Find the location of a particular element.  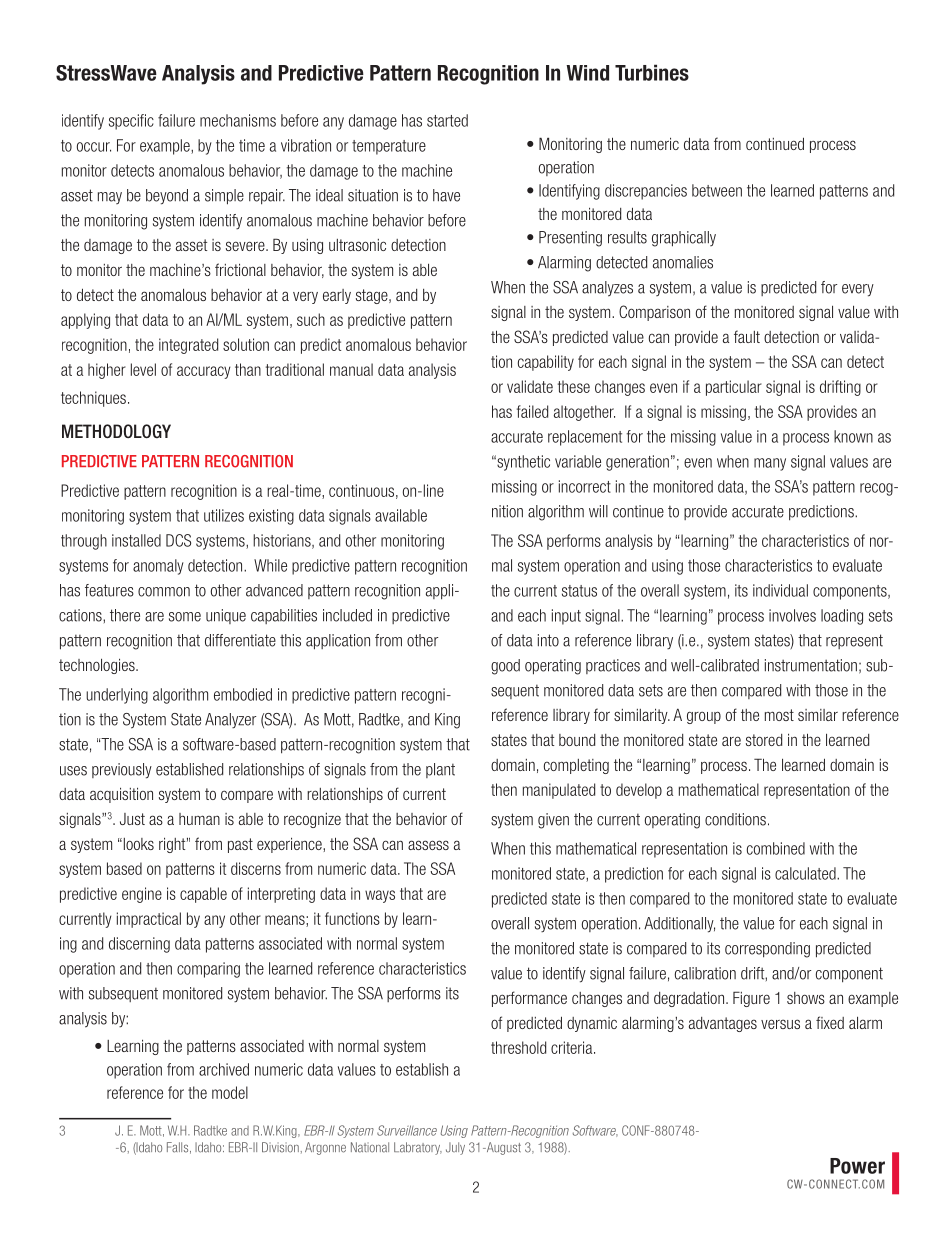

human is located at coordinates (199, 819).
